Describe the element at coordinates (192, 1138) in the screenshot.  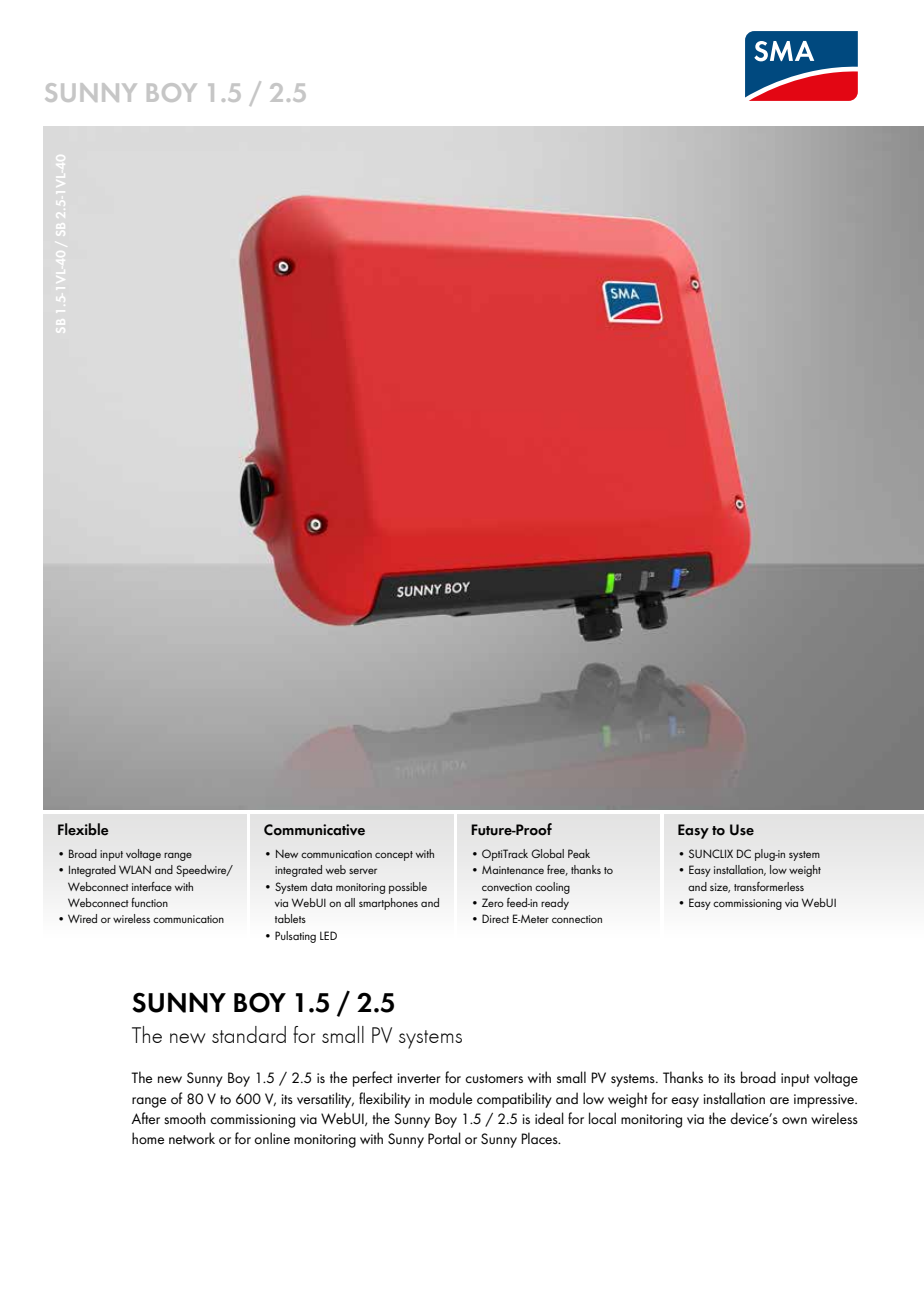
I see `network` at that location.
